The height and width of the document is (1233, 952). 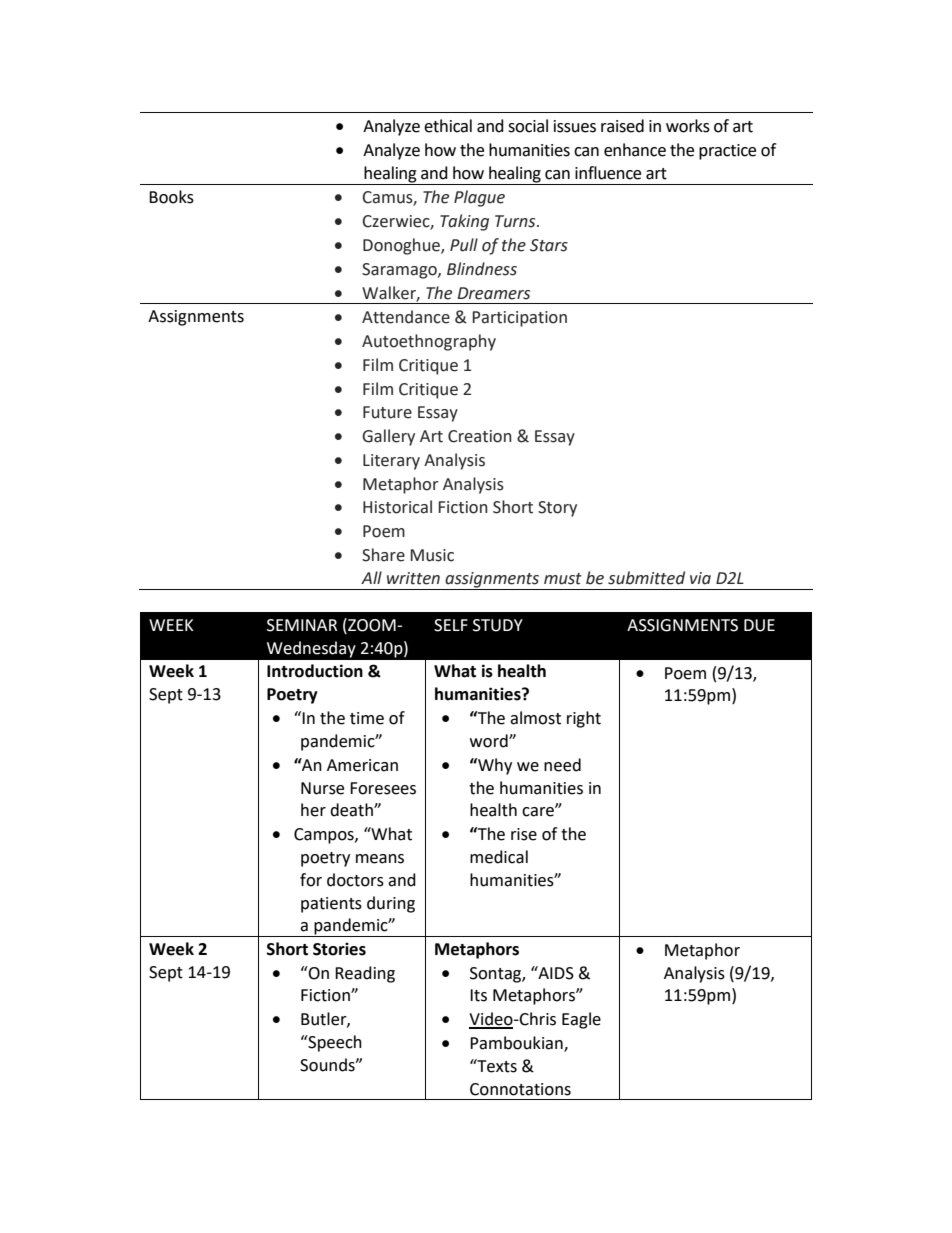 I want to click on Books, so click(x=171, y=197).
